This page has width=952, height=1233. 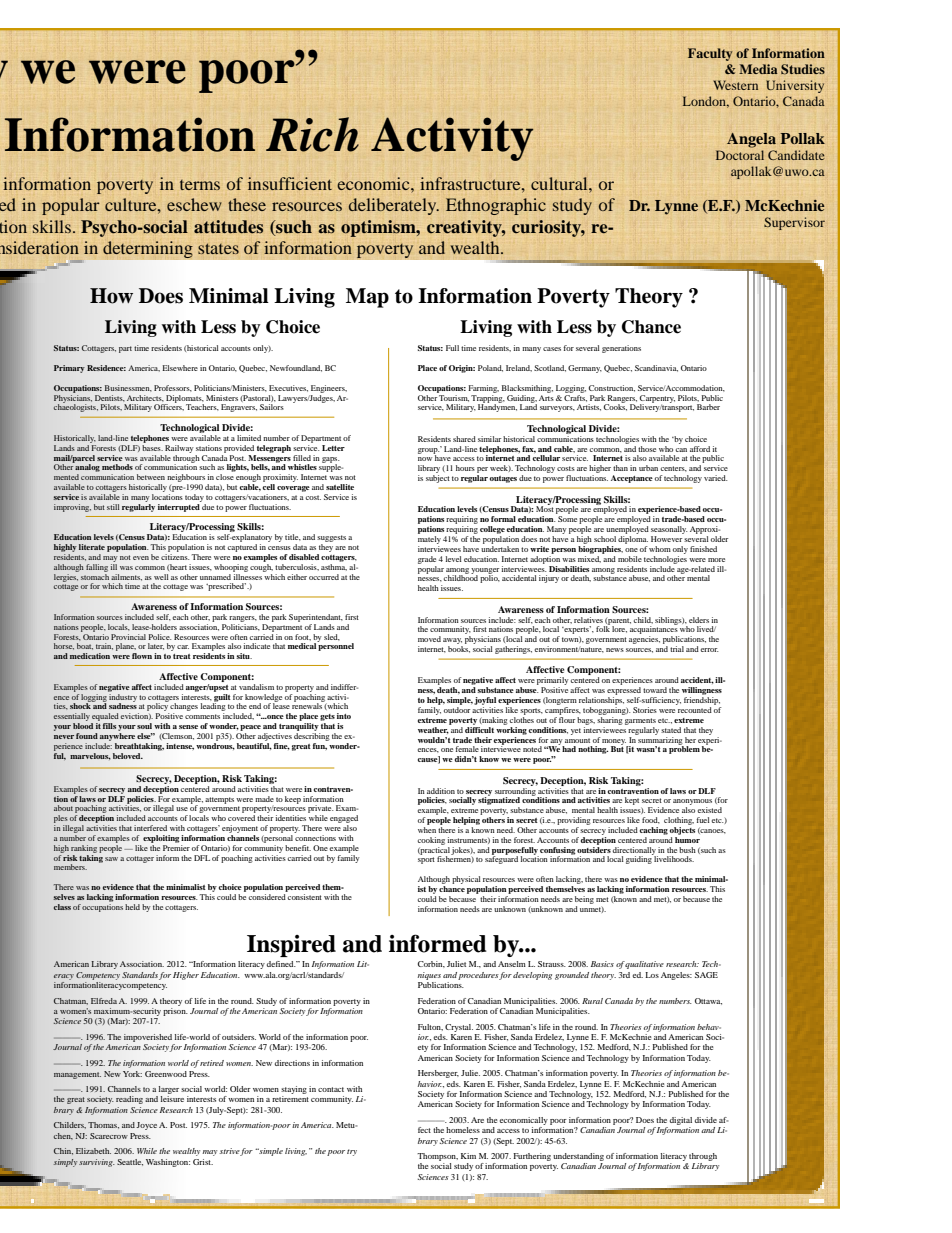 I want to click on Railway, so click(x=179, y=449).
